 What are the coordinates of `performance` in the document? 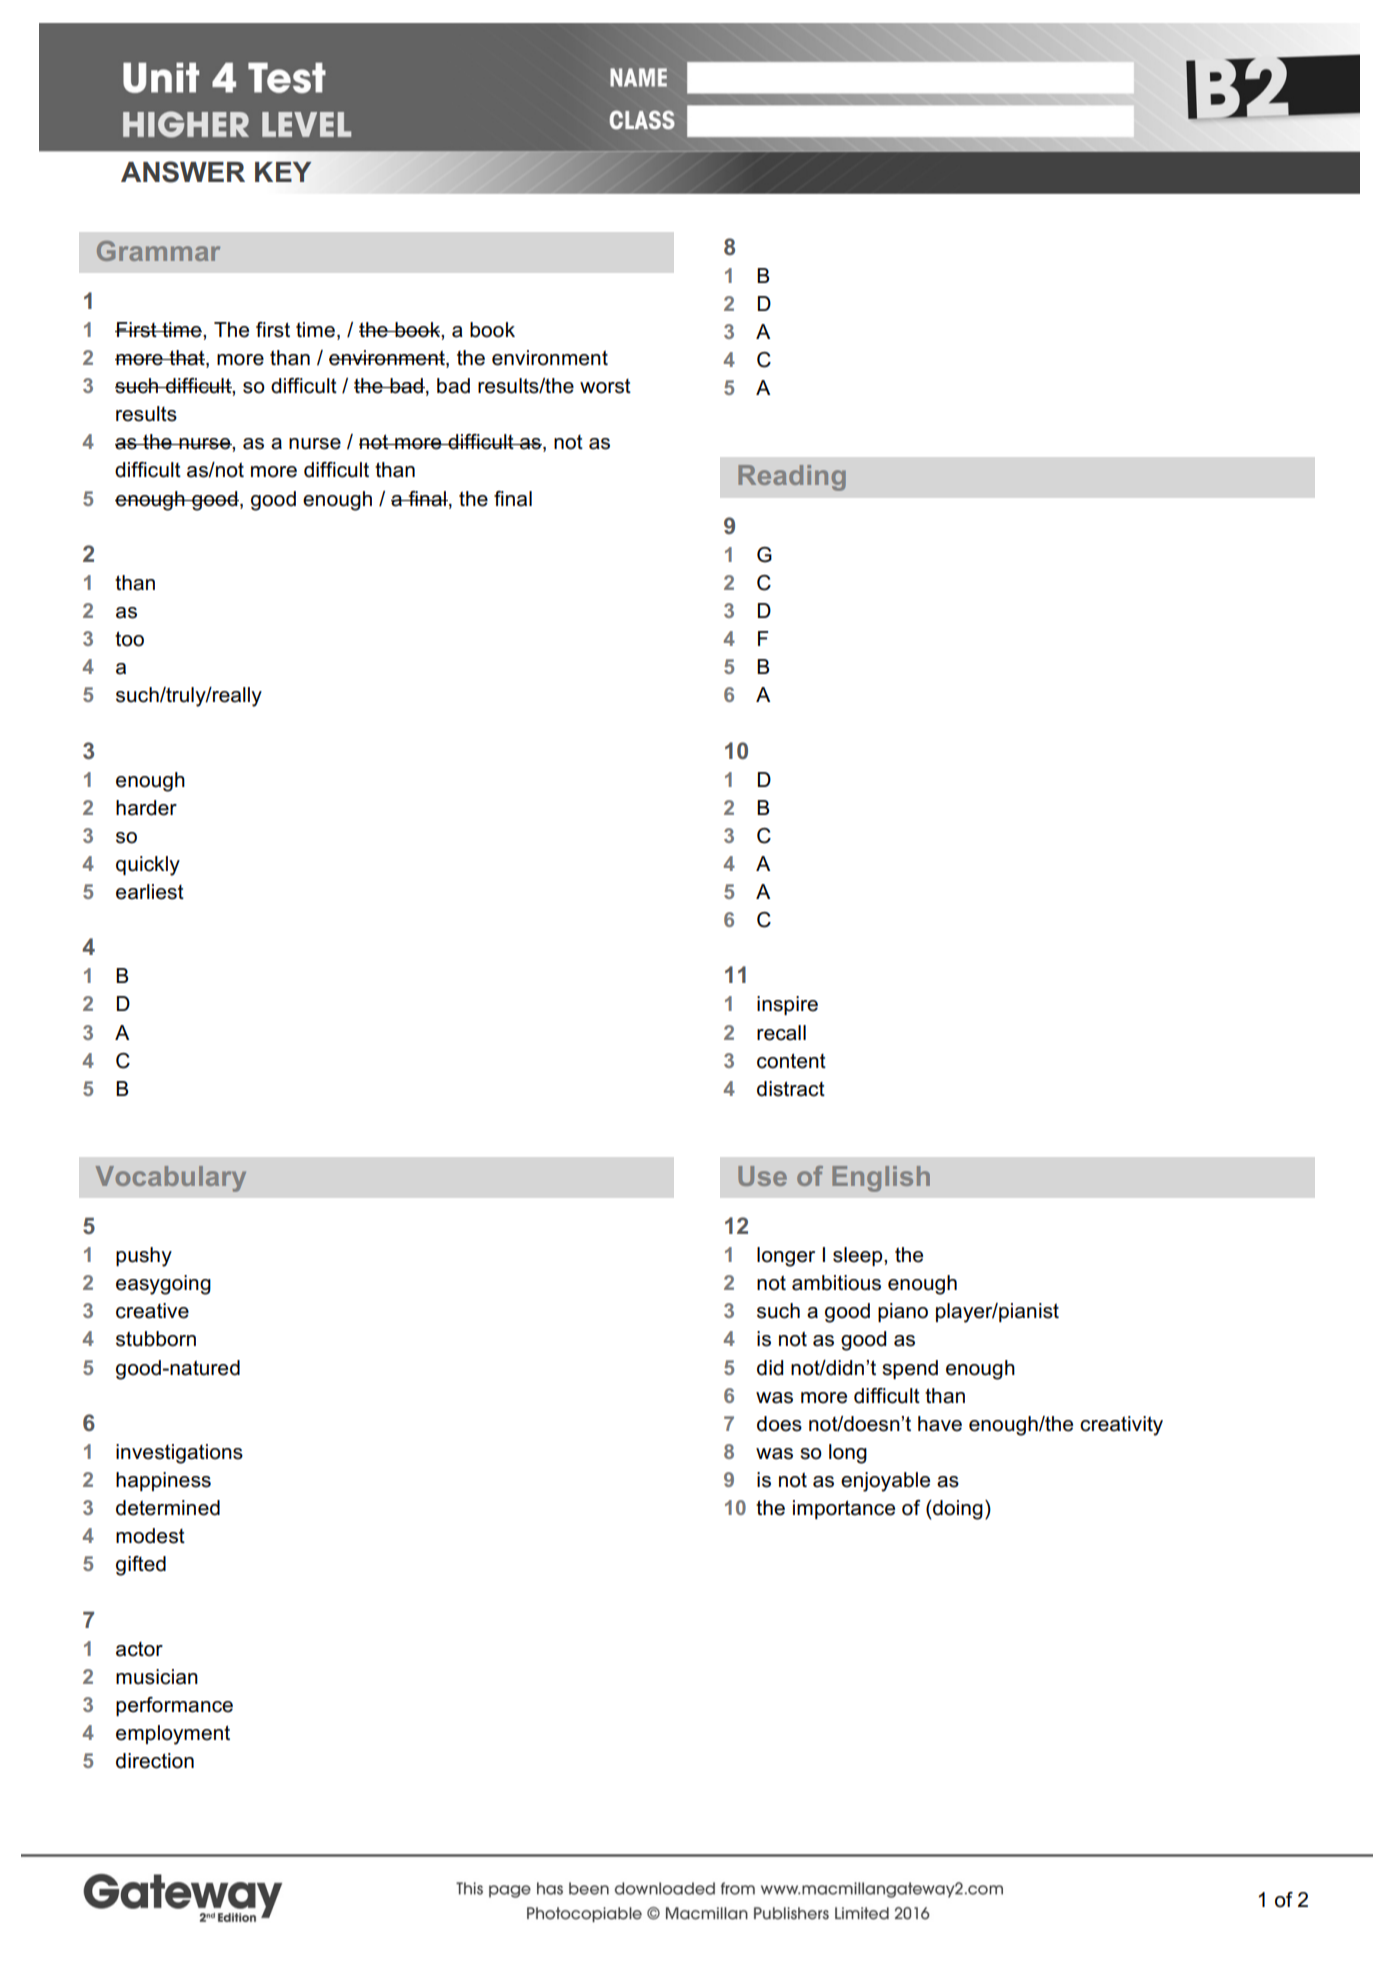 It's located at (174, 1706).
